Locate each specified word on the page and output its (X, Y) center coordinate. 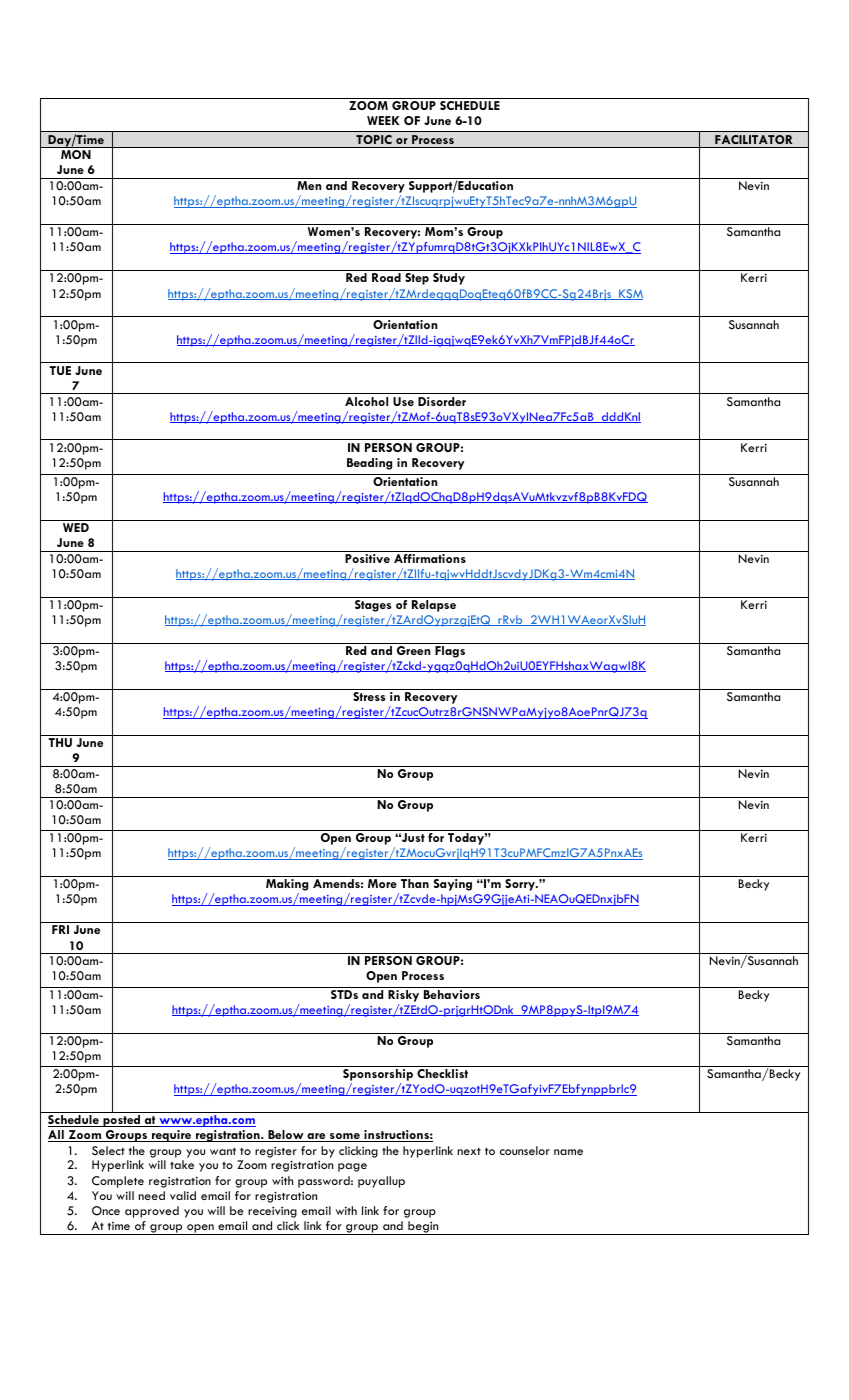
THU (60, 742)
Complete (118, 1182)
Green (414, 650)
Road (386, 277)
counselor (525, 1150)
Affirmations (430, 558)
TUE (60, 370)
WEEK (383, 120)
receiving (272, 1212)
